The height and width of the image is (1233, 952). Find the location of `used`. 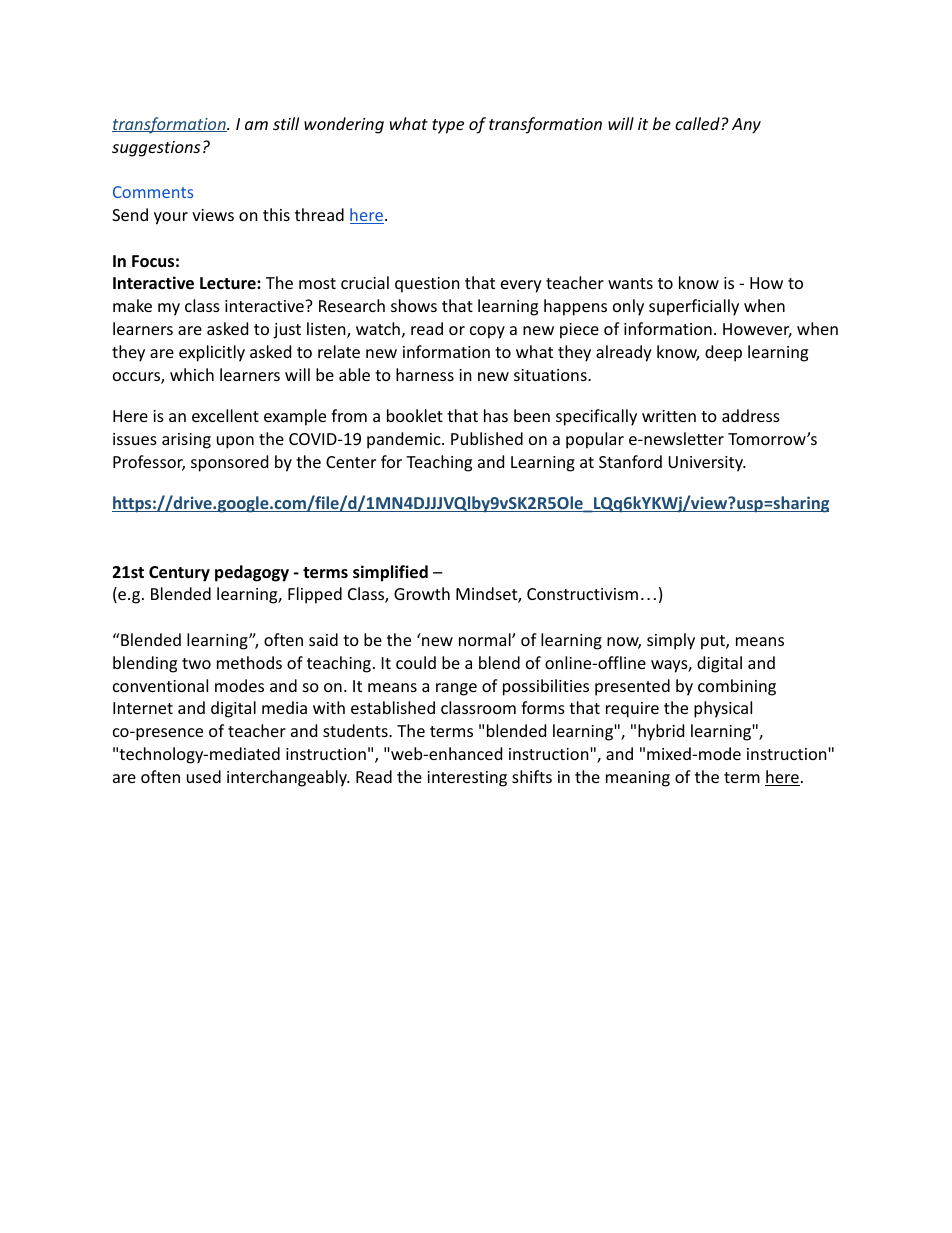

used is located at coordinates (204, 776).
